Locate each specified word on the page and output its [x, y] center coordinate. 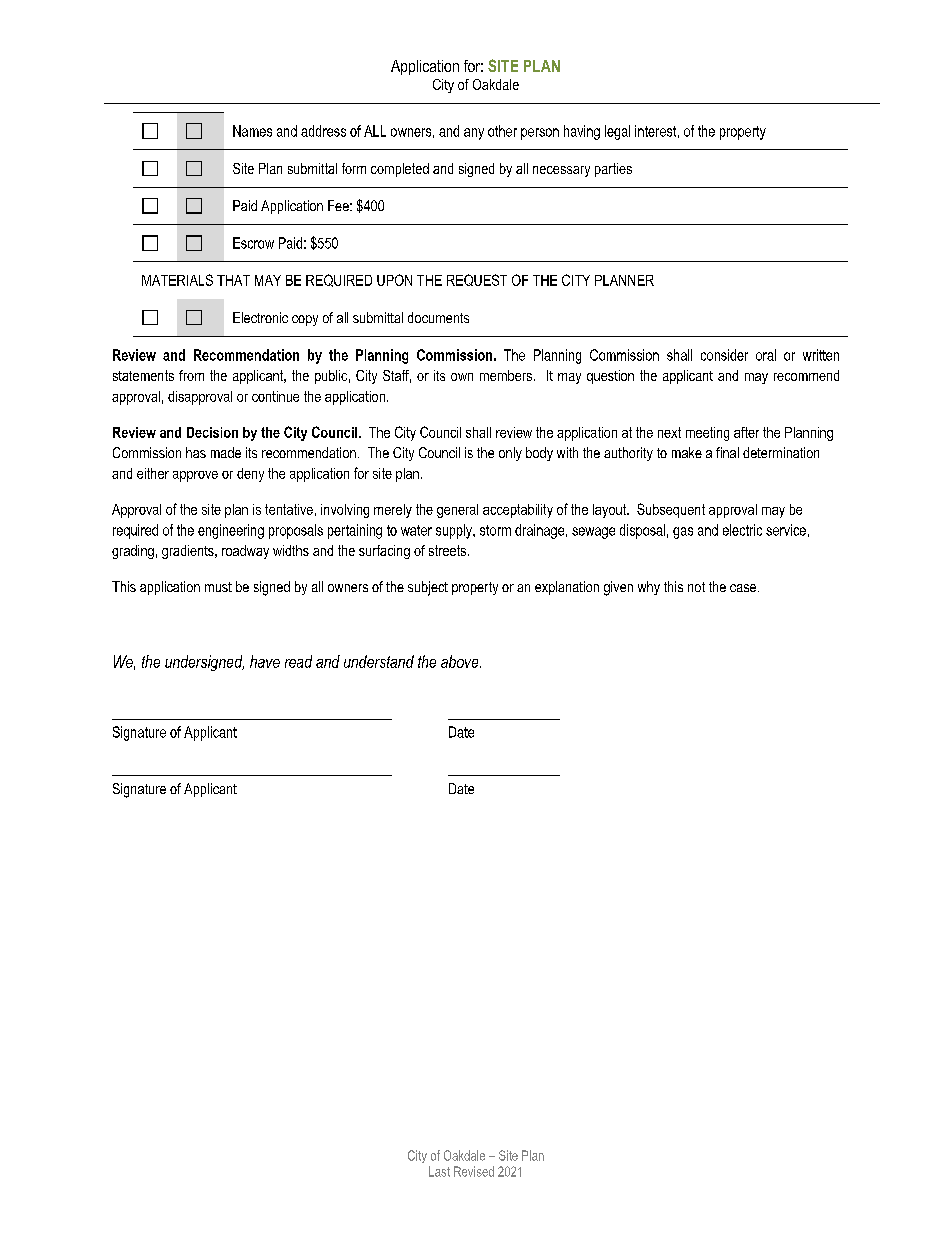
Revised [474, 1171]
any [474, 134]
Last [439, 1171]
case [744, 588]
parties [613, 170]
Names [252, 131]
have [265, 661]
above [461, 661]
